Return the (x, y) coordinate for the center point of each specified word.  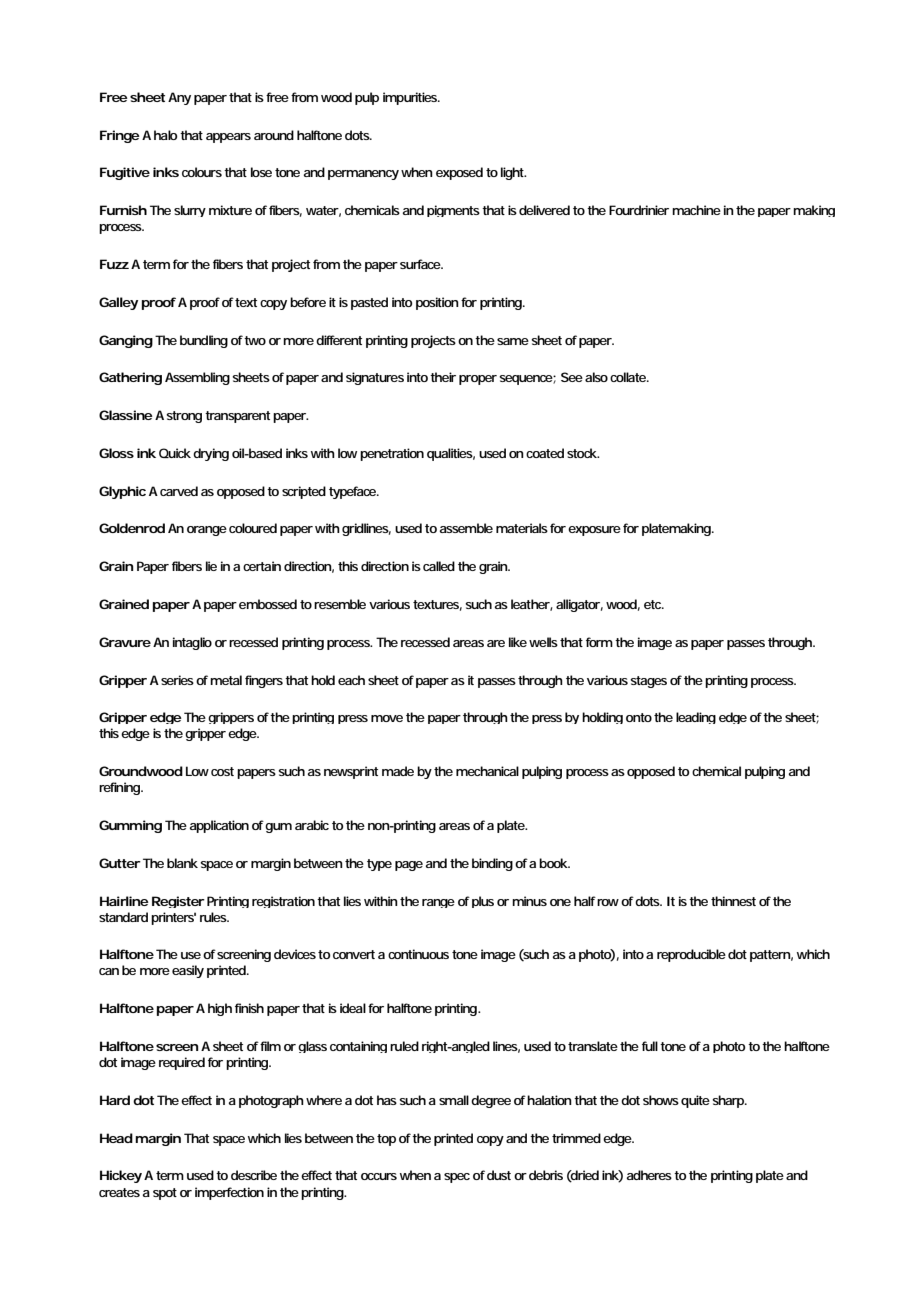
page (410, 866)
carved (179, 491)
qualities (451, 454)
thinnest (733, 901)
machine (696, 210)
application (219, 826)
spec (457, 1178)
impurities (411, 98)
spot (165, 1194)
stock (583, 453)
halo (167, 135)
